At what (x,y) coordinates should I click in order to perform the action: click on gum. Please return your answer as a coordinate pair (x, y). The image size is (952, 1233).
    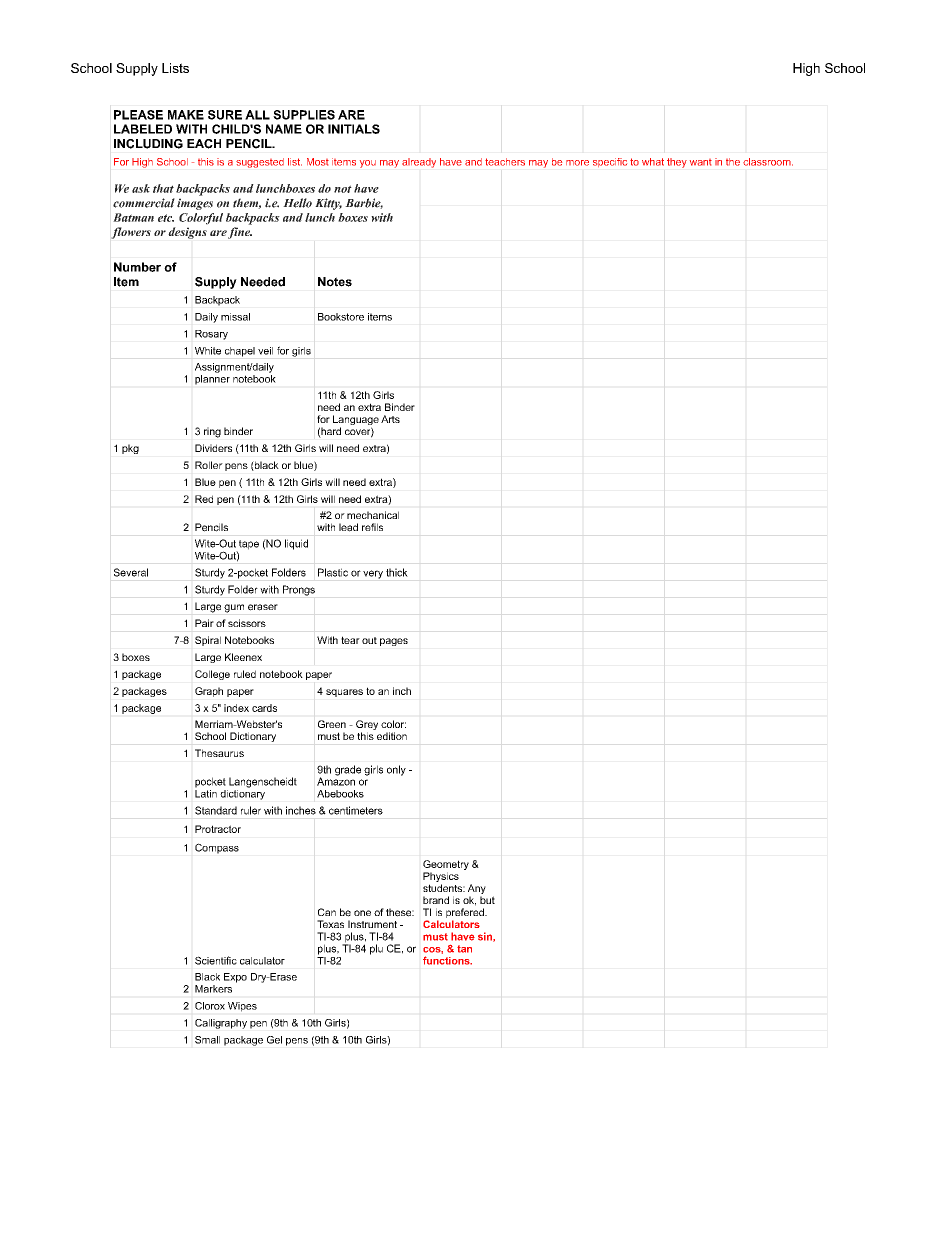
    Looking at the image, I should click on (234, 608).
